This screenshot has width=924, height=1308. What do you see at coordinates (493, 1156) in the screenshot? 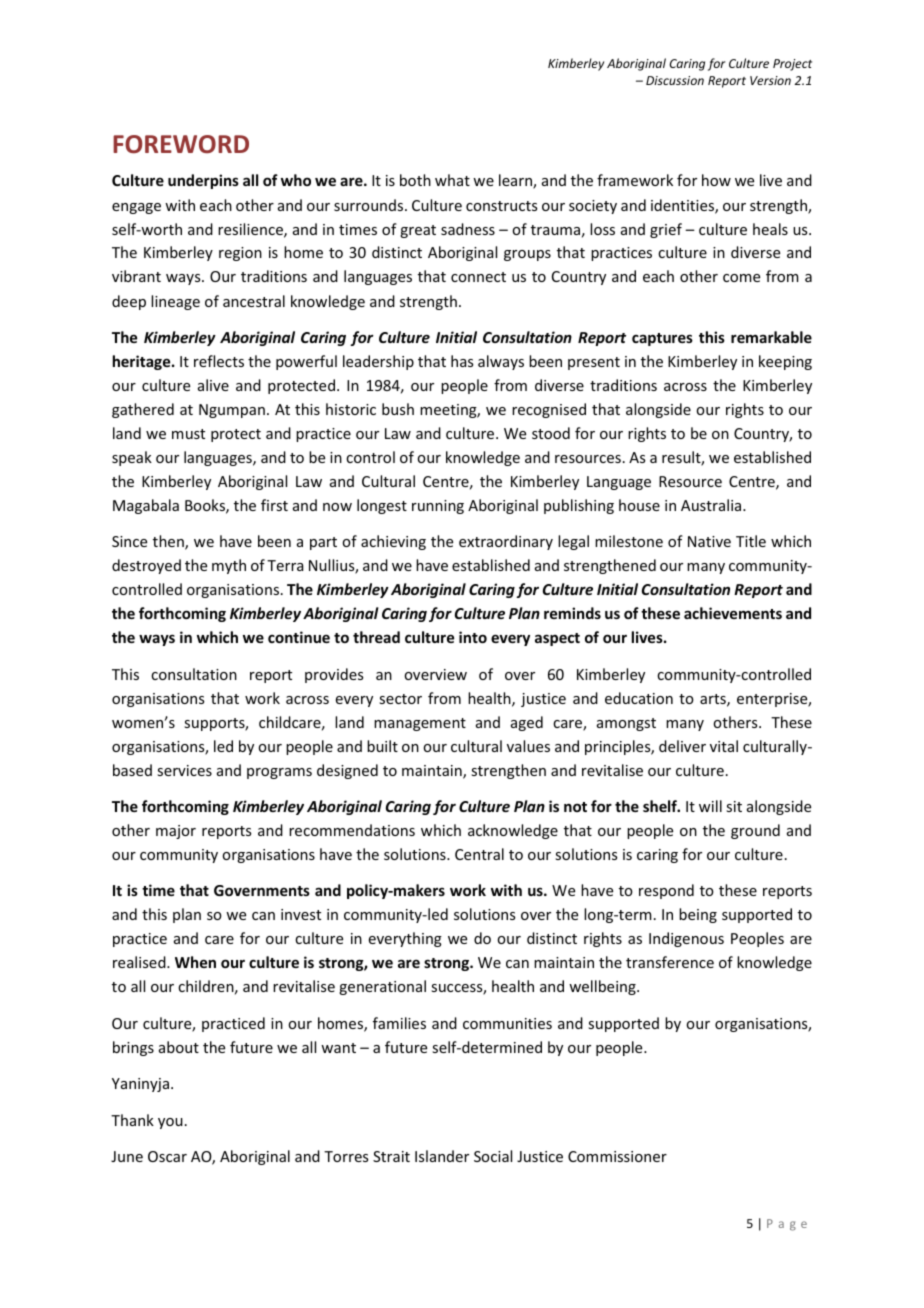
I see `Social` at bounding box center [493, 1156].
